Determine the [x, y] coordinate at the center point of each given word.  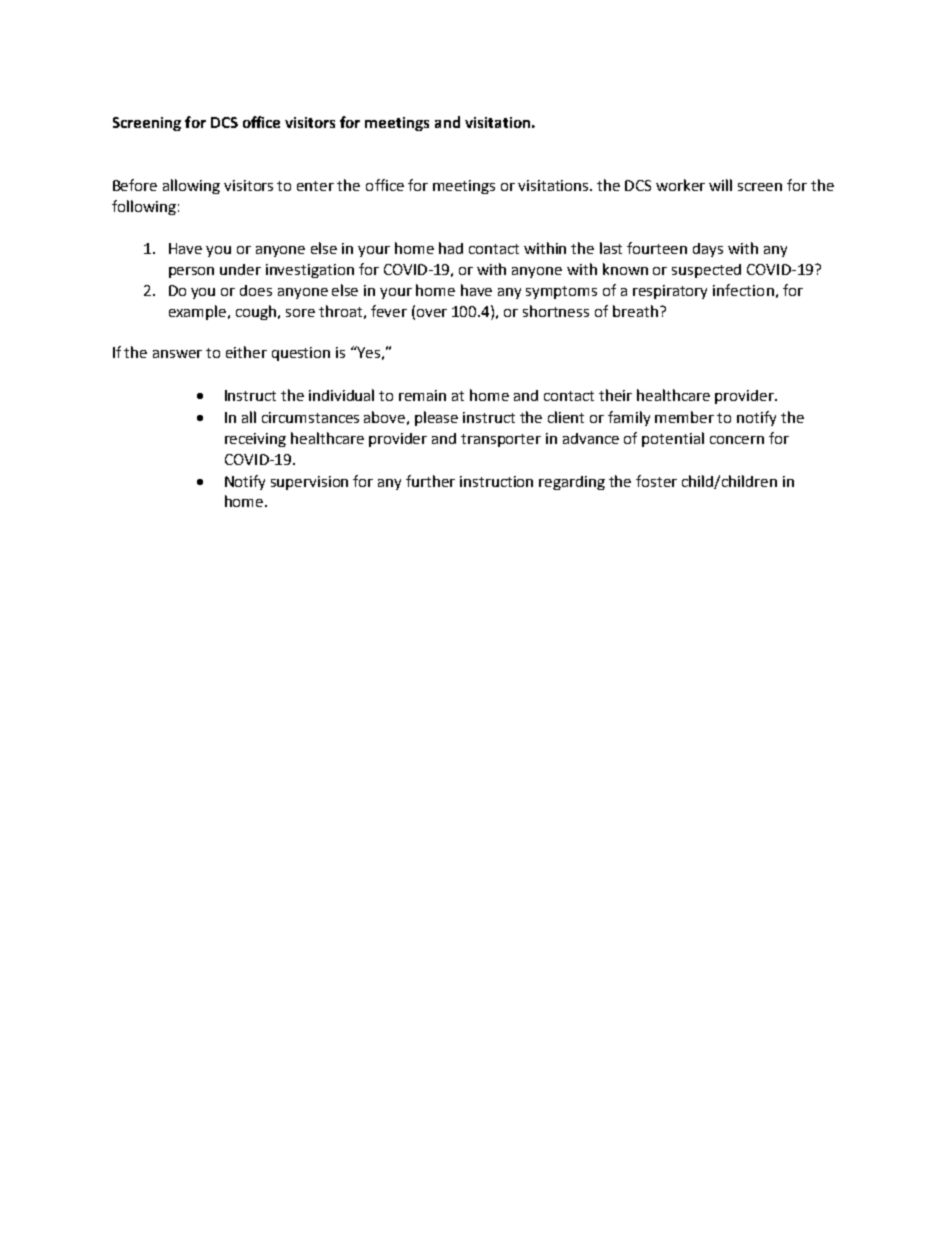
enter [315, 186]
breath [635, 311]
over [432, 313]
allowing [191, 186]
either [246, 352]
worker [680, 185]
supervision [309, 483]
